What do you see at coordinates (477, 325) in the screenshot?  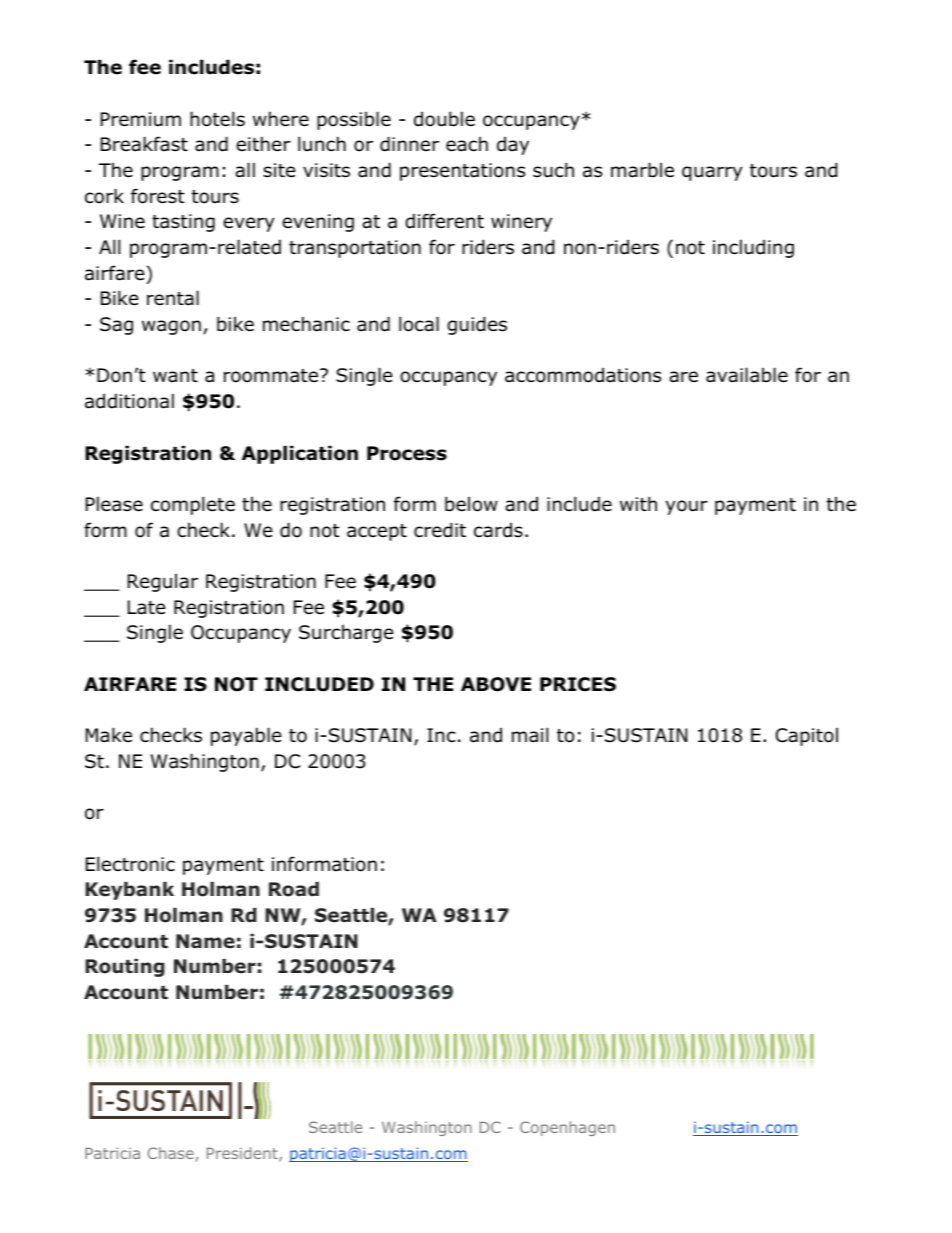 I see `guides` at bounding box center [477, 325].
